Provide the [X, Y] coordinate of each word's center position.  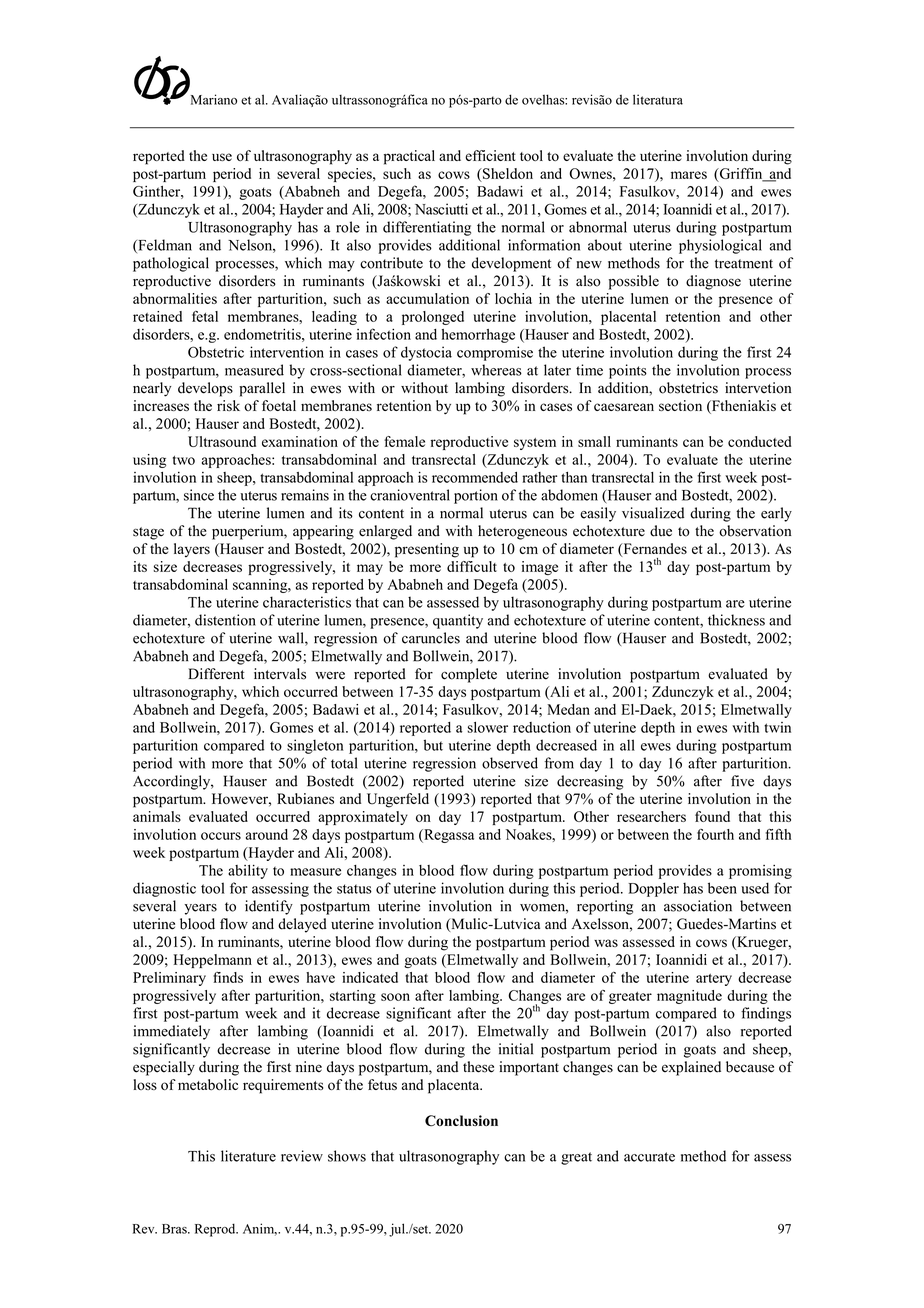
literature [248, 1156]
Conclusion [461, 1120]
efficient [490, 155]
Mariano [214, 99]
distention [225, 620]
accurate [649, 1157]
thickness [736, 620]
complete [469, 675]
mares [689, 175]
